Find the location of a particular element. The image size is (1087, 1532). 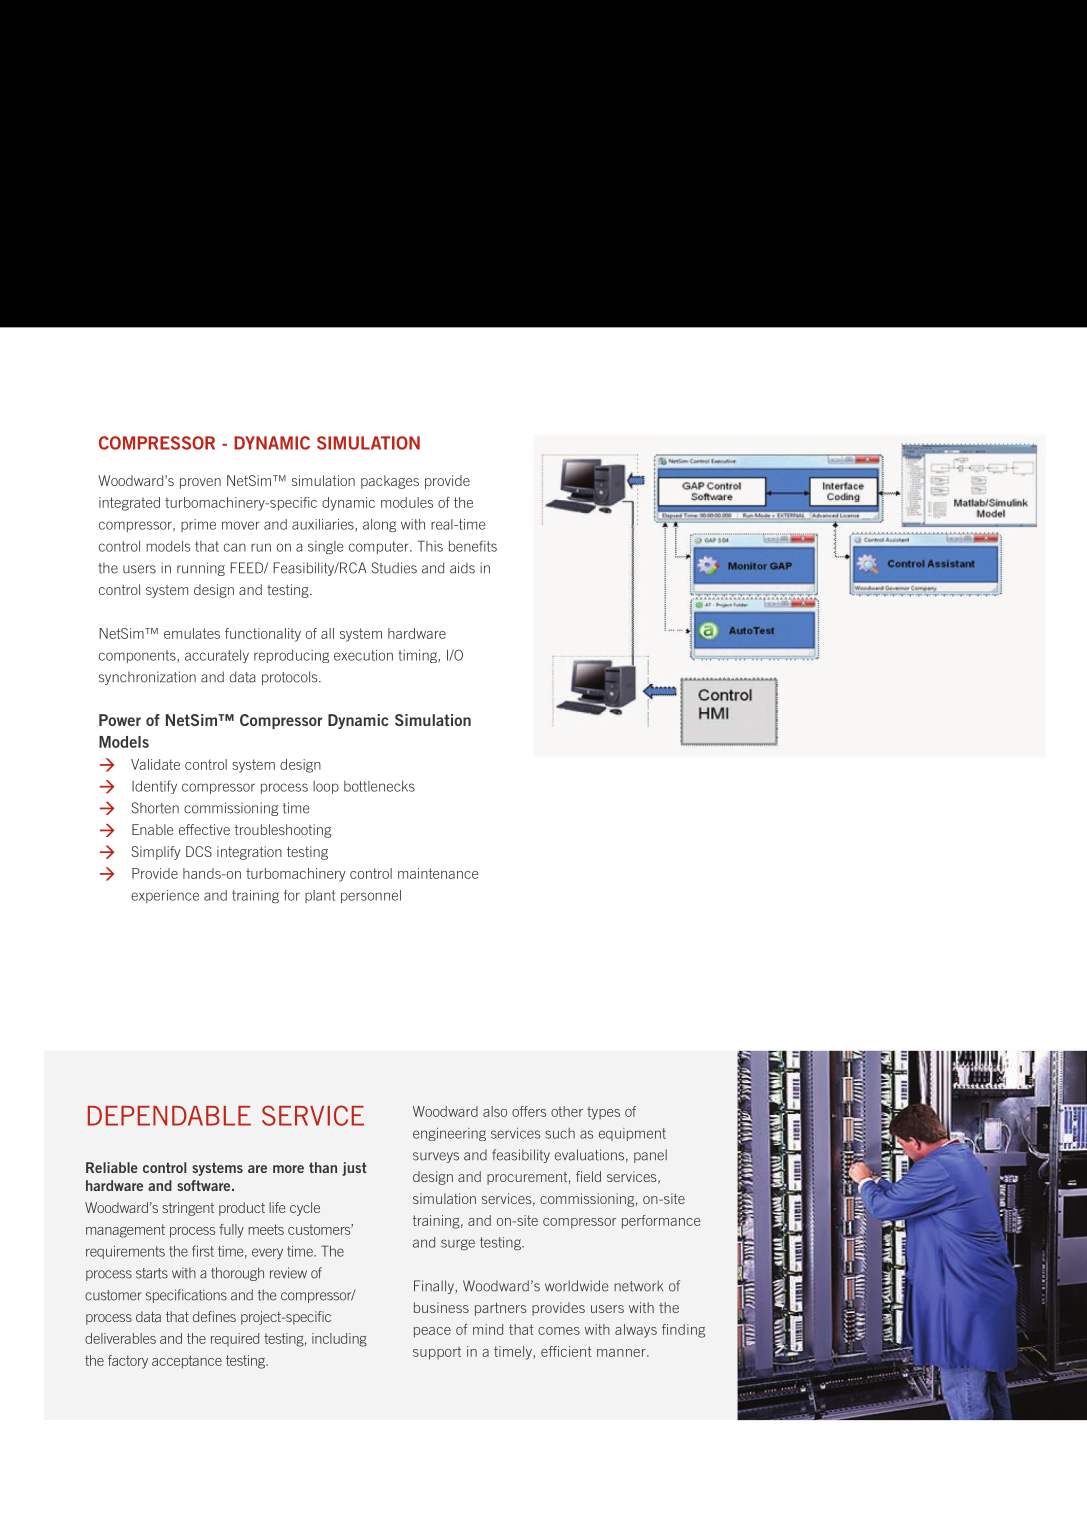

experience is located at coordinates (165, 896).
